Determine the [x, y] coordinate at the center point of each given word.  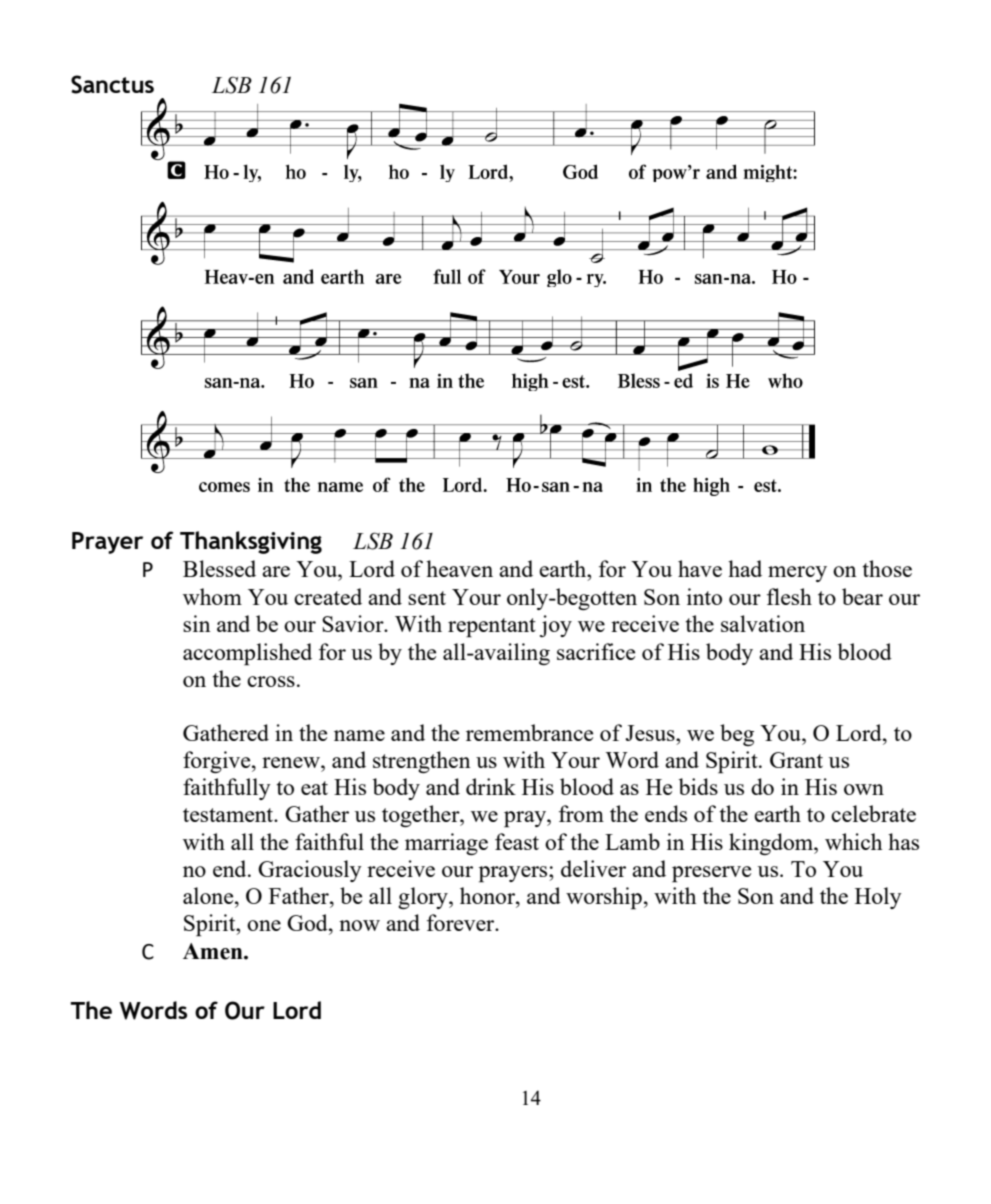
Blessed [219, 568]
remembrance [529, 732]
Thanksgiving [251, 542]
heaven [459, 568]
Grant [796, 760]
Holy [878, 898]
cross [271, 681]
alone [209, 895]
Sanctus [112, 84]
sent [427, 598]
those [887, 568]
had [745, 568]
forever [462, 922]
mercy [797, 574]
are [276, 571]
